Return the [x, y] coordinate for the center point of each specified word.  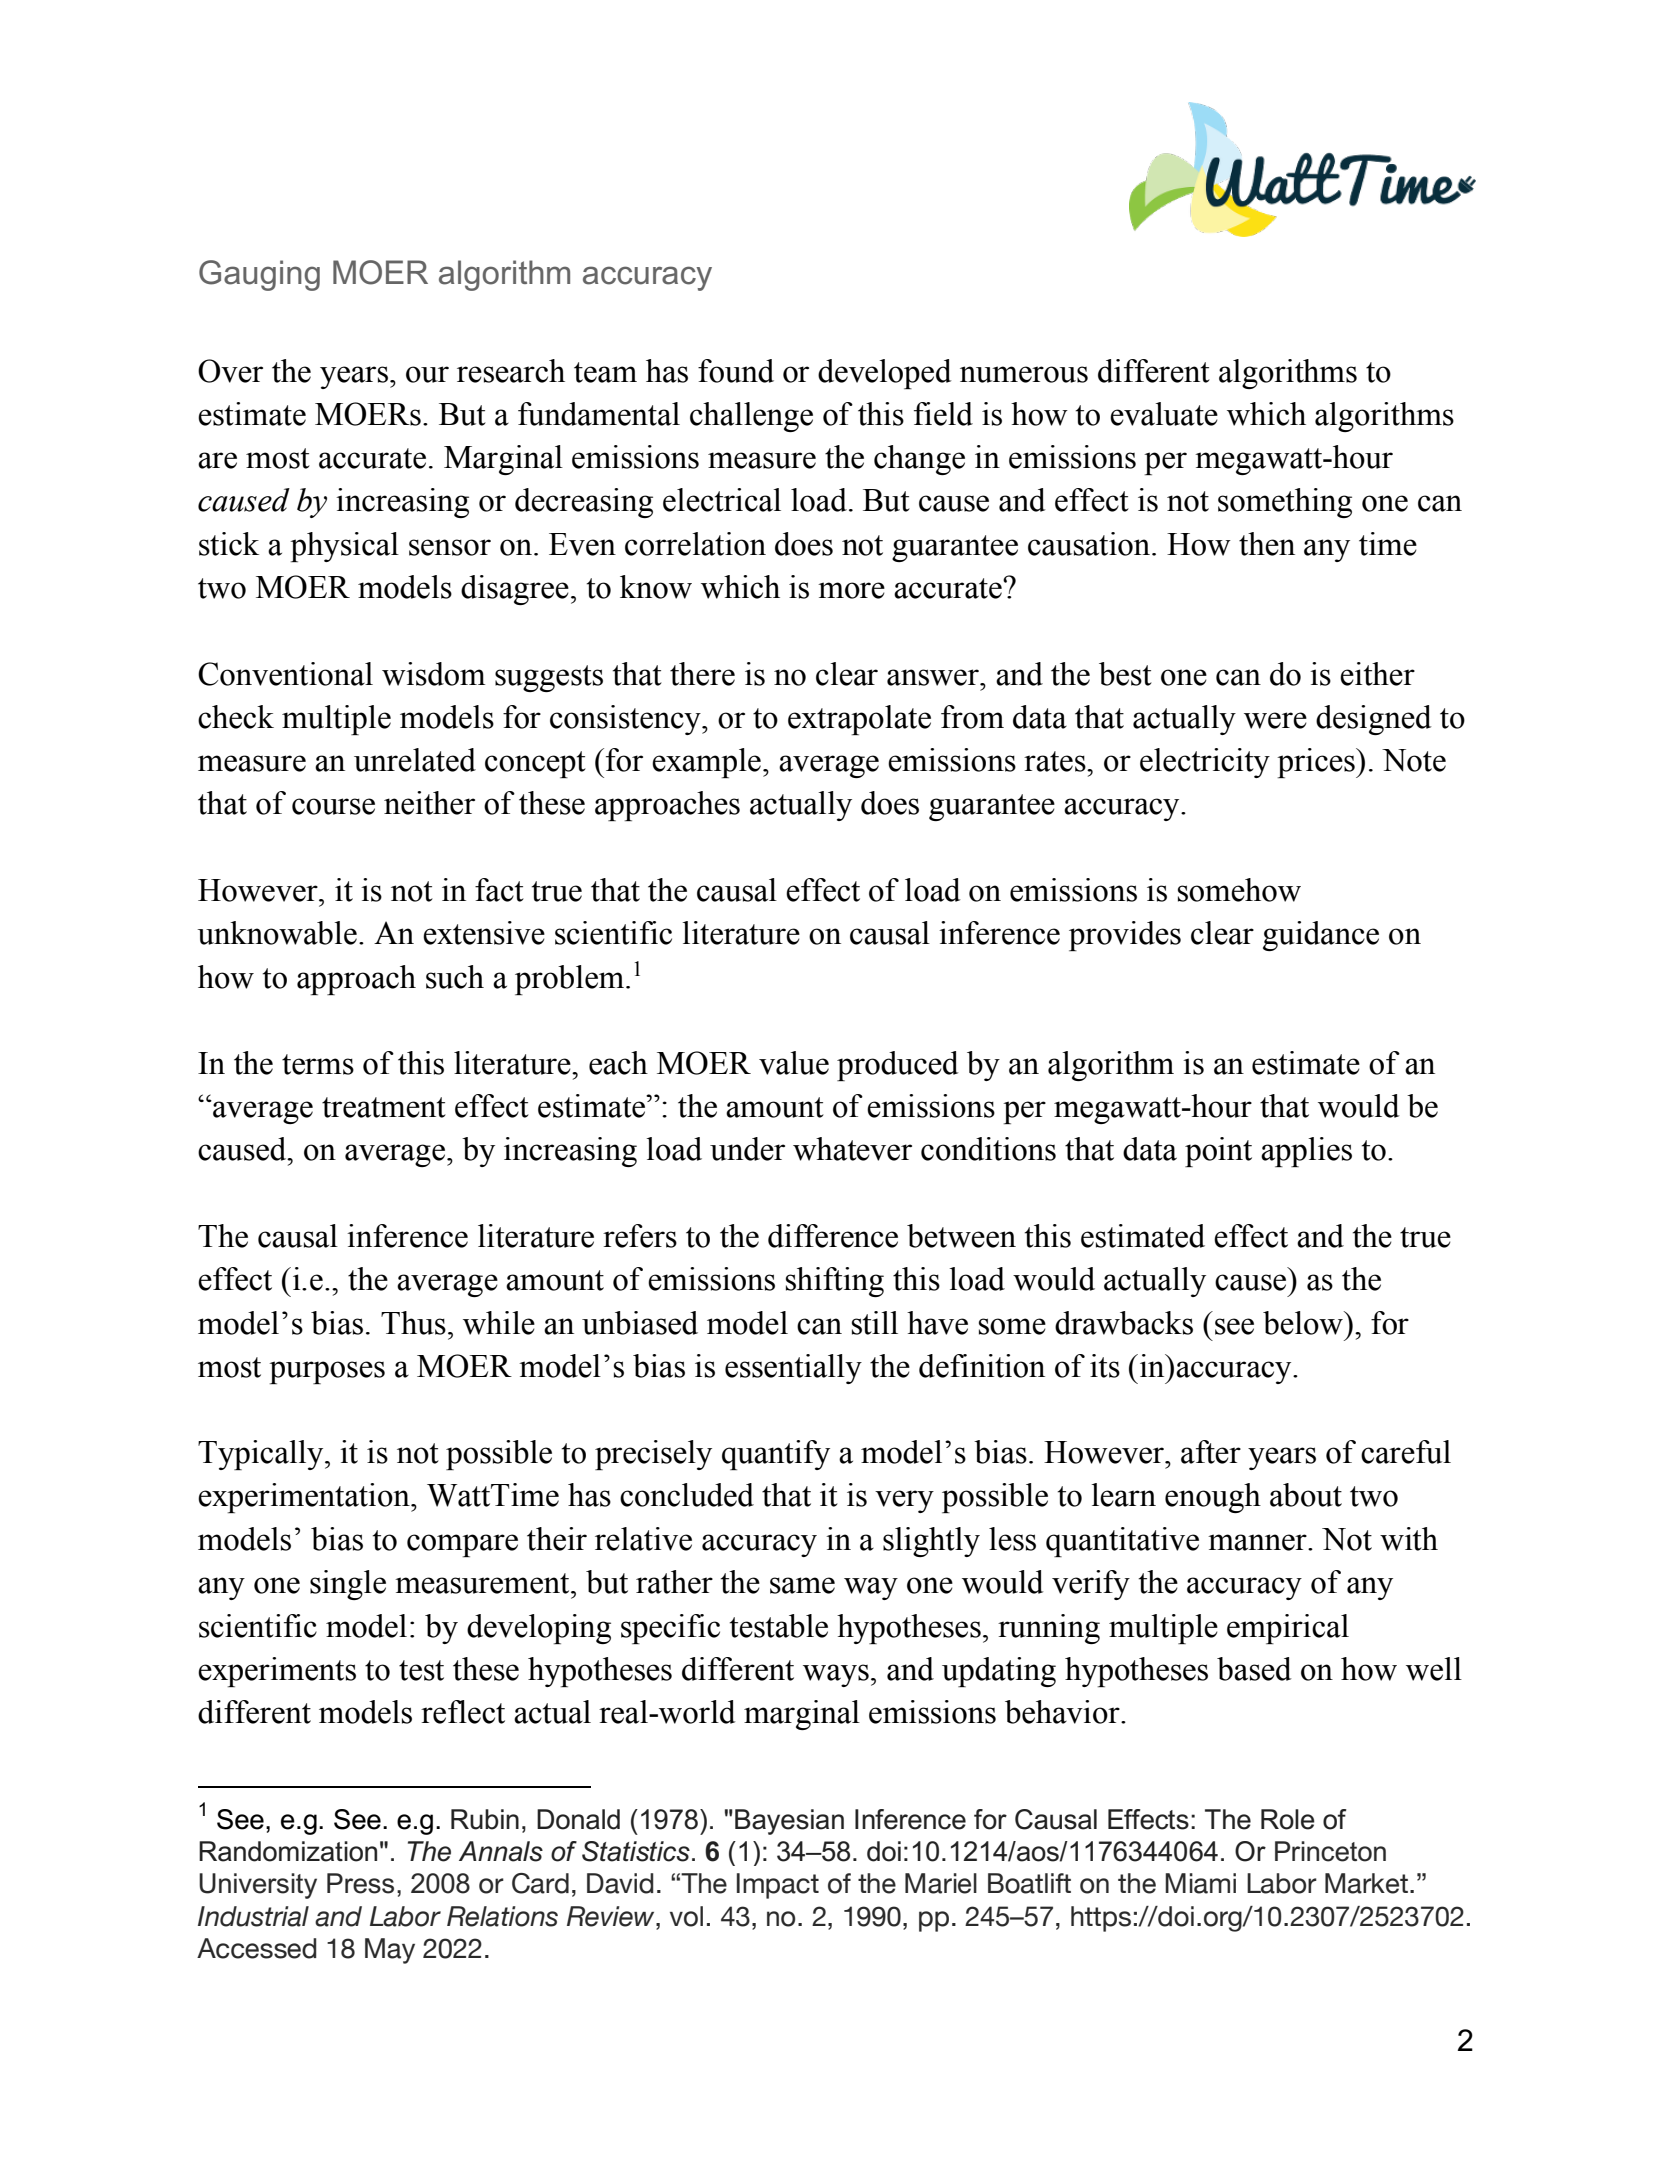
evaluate [1164, 414]
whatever [852, 1149]
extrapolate [859, 720]
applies [1306, 1152]
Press [360, 1883]
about [1306, 1495]
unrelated [415, 760]
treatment [384, 1107]
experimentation [305, 1498]
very [904, 1501]
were [1275, 720]
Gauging [259, 275]
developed [885, 374]
